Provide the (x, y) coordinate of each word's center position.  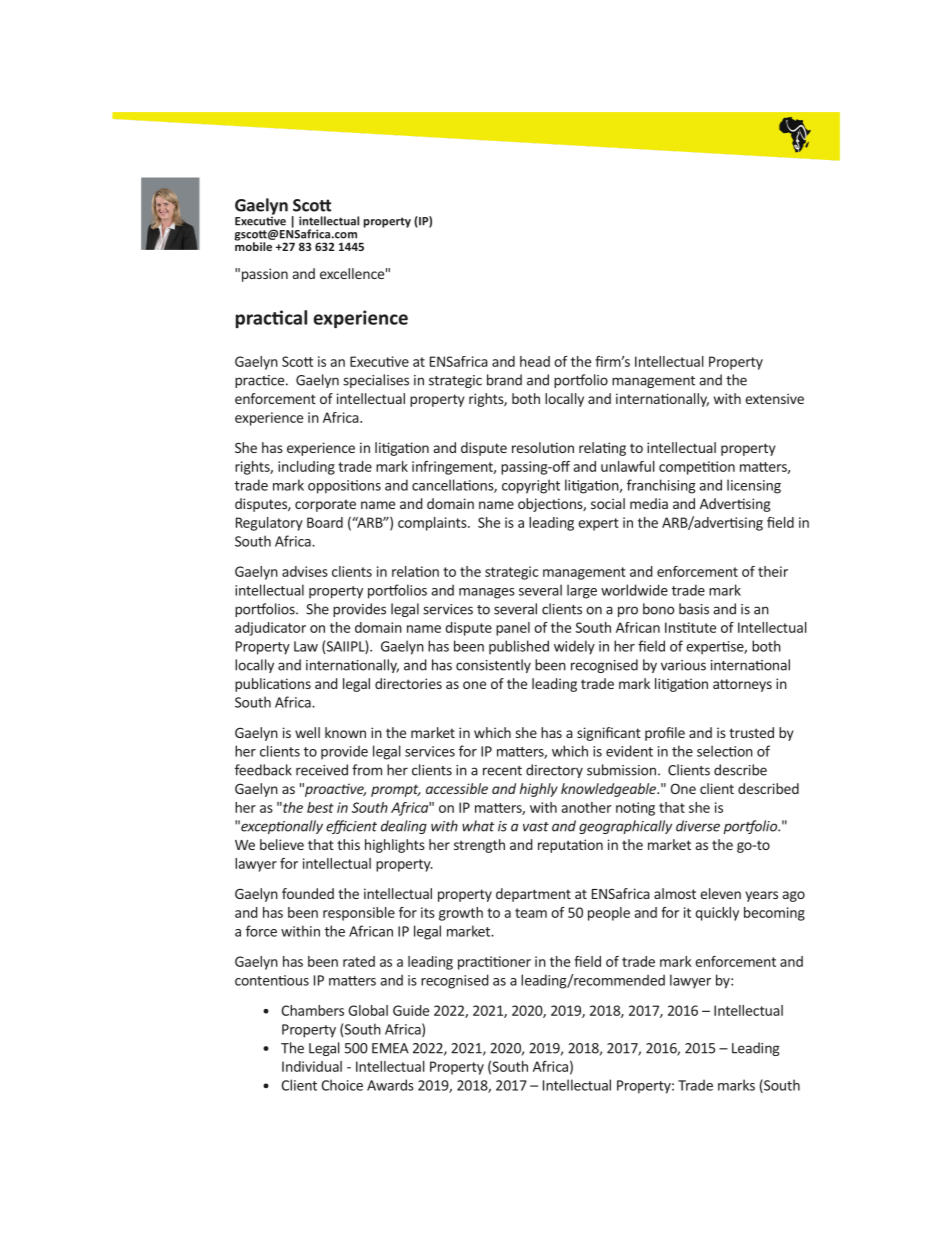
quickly (717, 914)
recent (502, 771)
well (307, 732)
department (533, 895)
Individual (312, 1066)
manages (487, 593)
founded (308, 893)
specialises (376, 381)
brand (504, 380)
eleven (720, 893)
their (773, 571)
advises (305, 571)
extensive (774, 398)
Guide (411, 1010)
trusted (751, 732)
